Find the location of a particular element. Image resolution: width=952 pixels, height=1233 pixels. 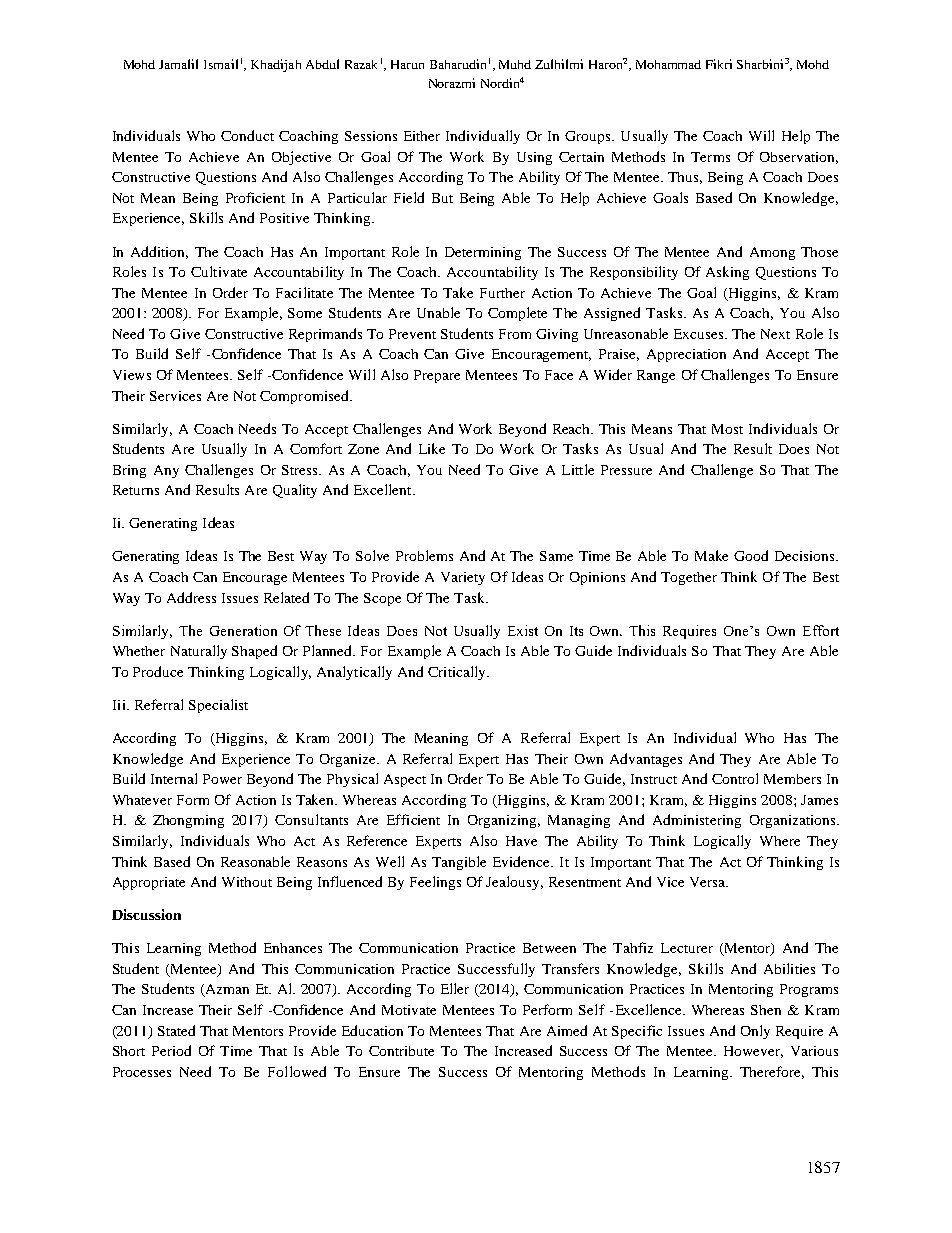

Critically is located at coordinates (458, 673).
